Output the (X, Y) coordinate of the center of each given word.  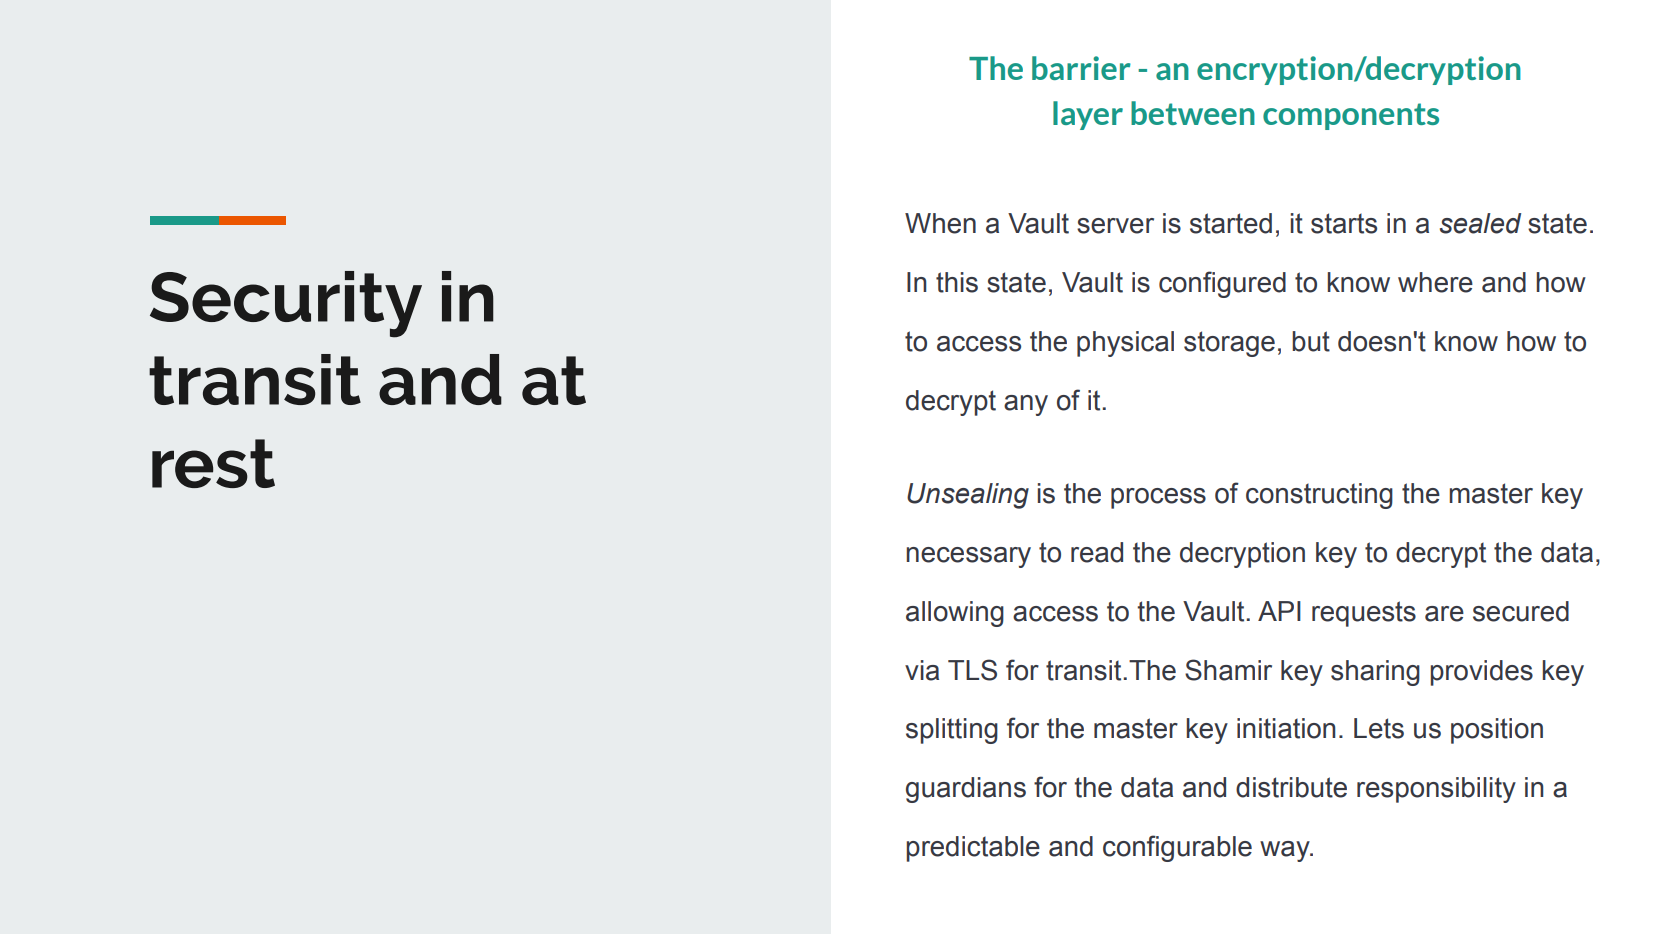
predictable (973, 849)
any (1026, 405)
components (1351, 116)
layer (1088, 115)
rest (213, 463)
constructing (1319, 496)
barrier (1081, 68)
